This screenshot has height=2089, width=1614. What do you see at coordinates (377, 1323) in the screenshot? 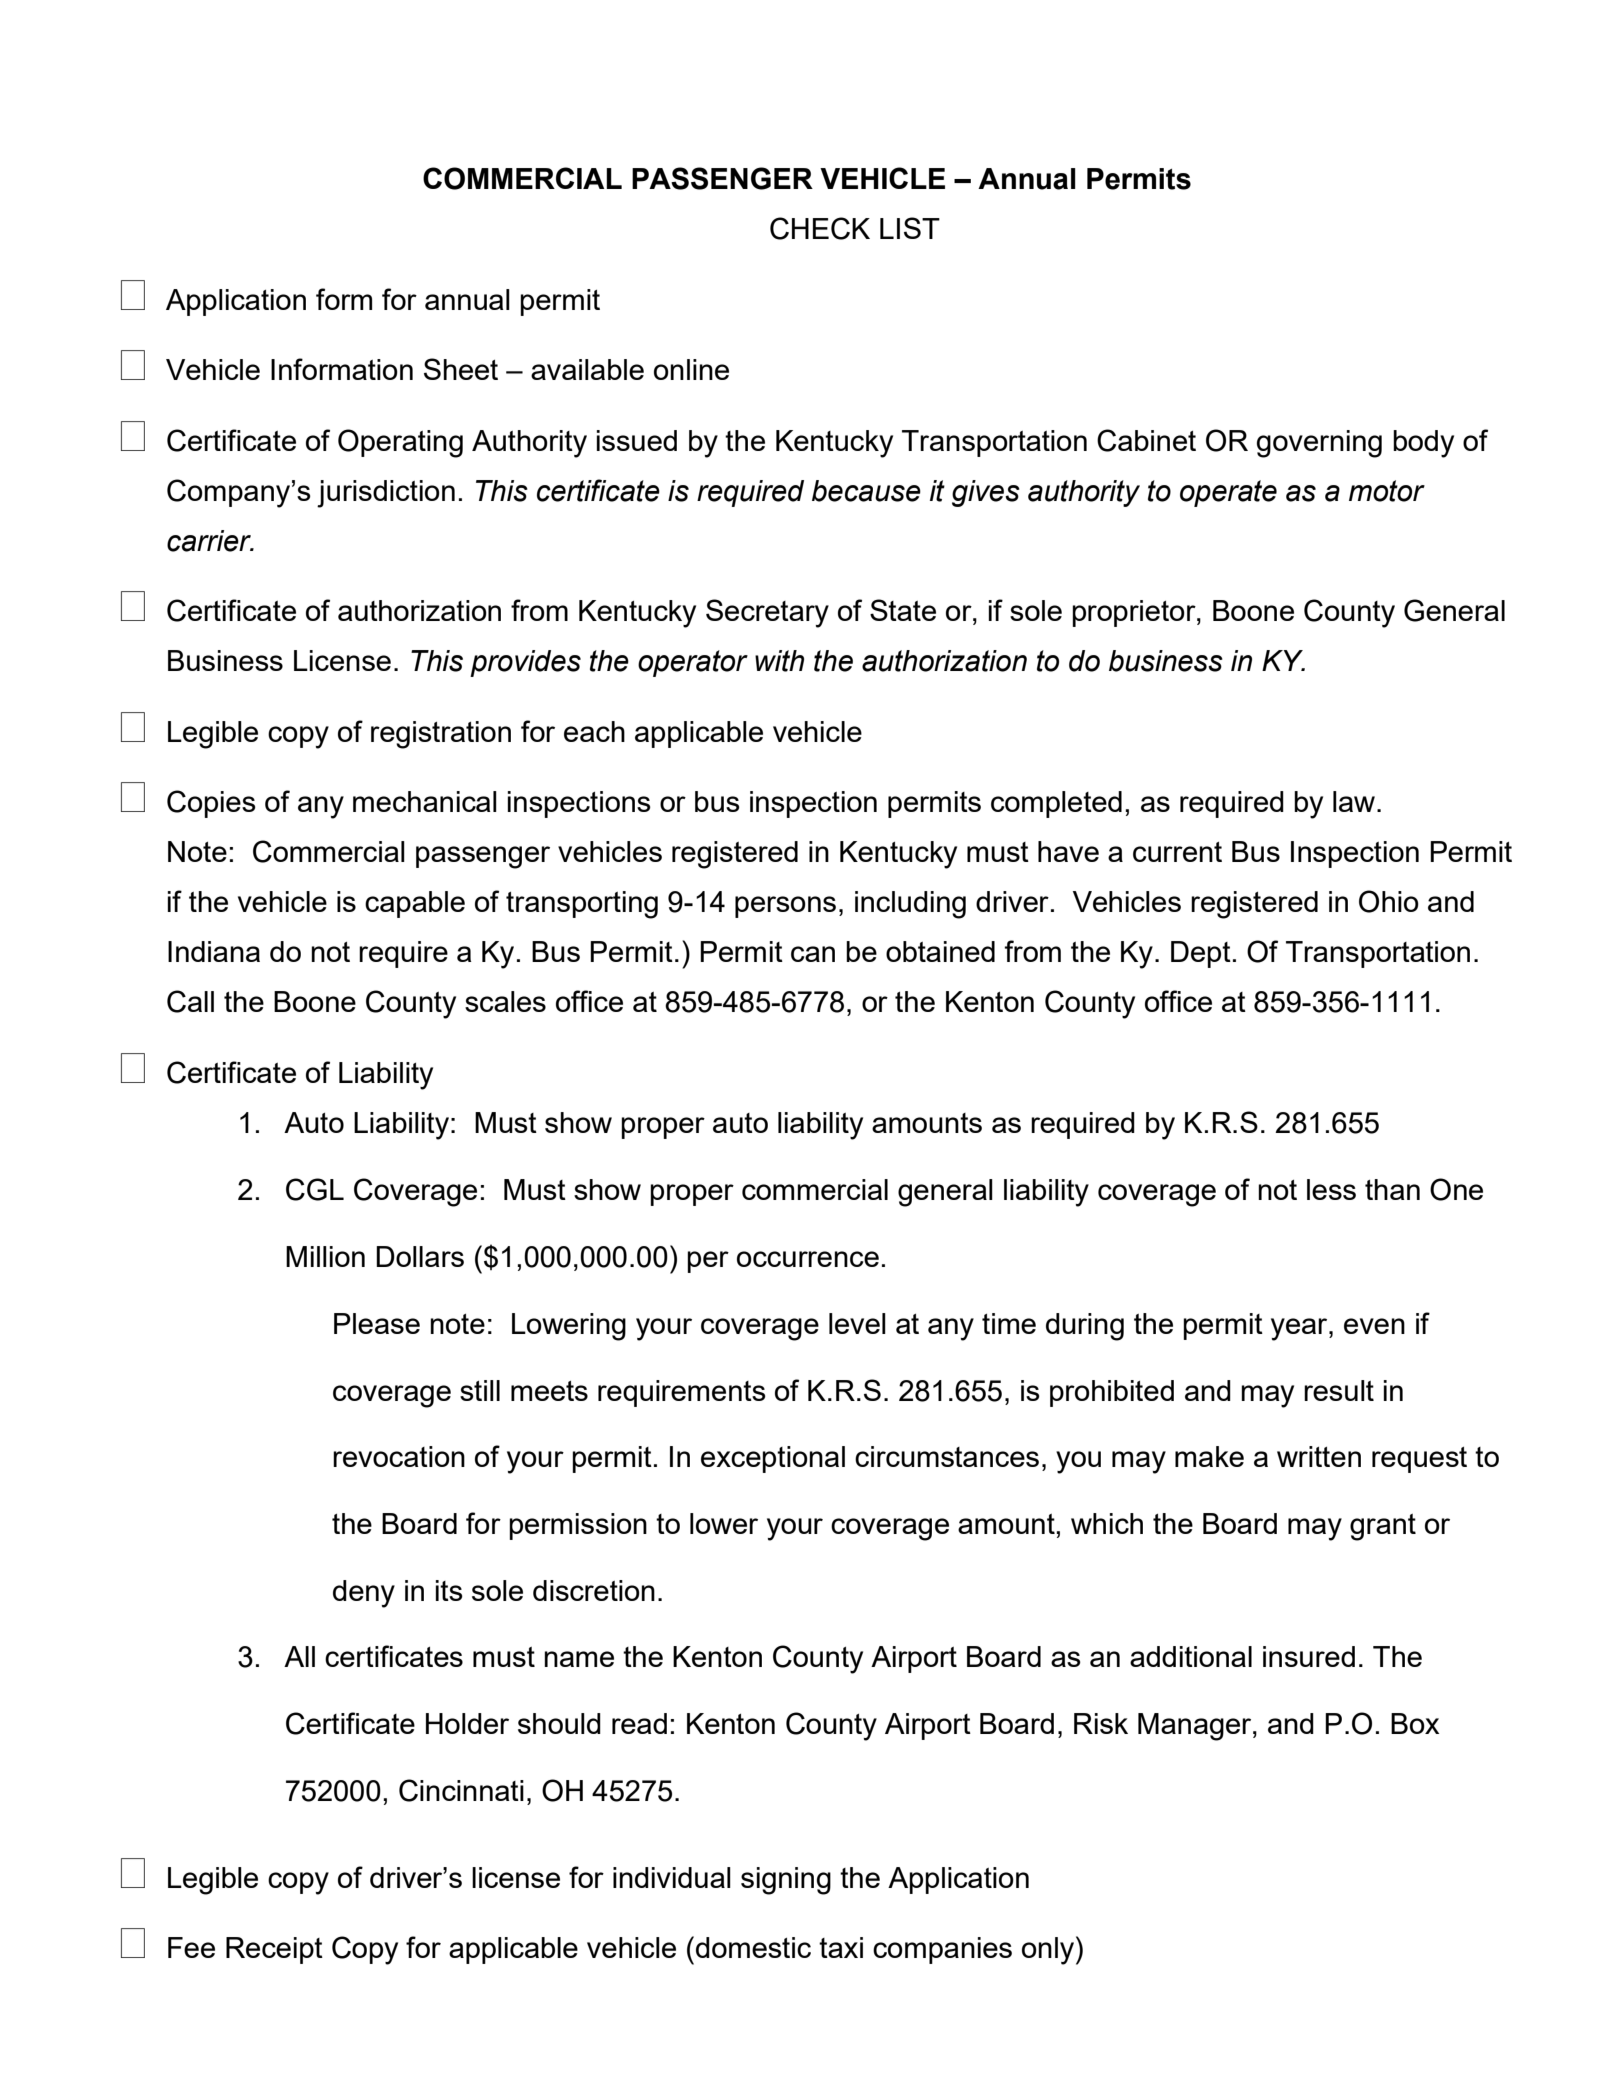
I see `Please` at bounding box center [377, 1323].
